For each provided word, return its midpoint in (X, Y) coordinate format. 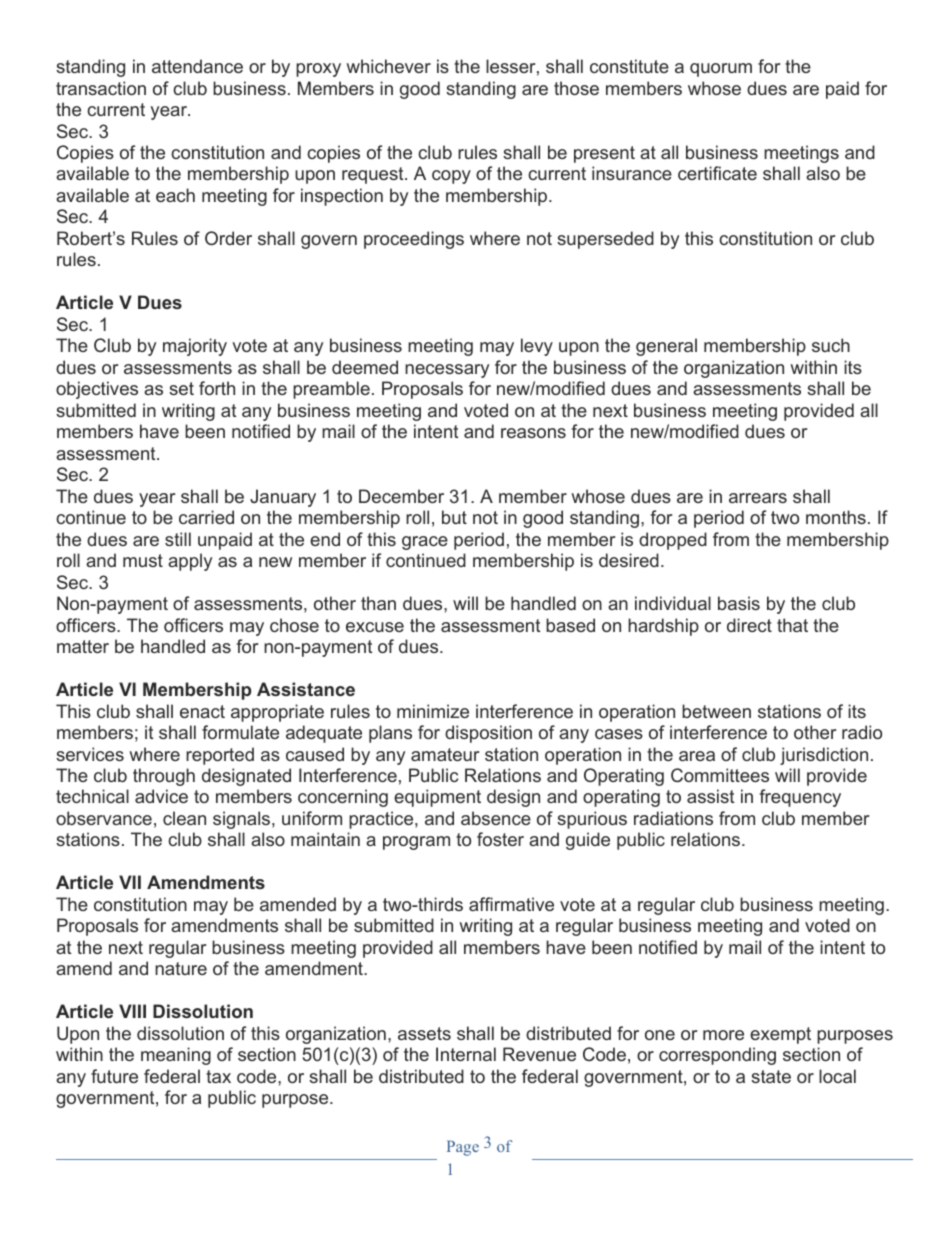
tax (218, 1076)
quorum (721, 70)
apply (190, 562)
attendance (197, 66)
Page (463, 1148)
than (378, 603)
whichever (388, 66)
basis (739, 603)
